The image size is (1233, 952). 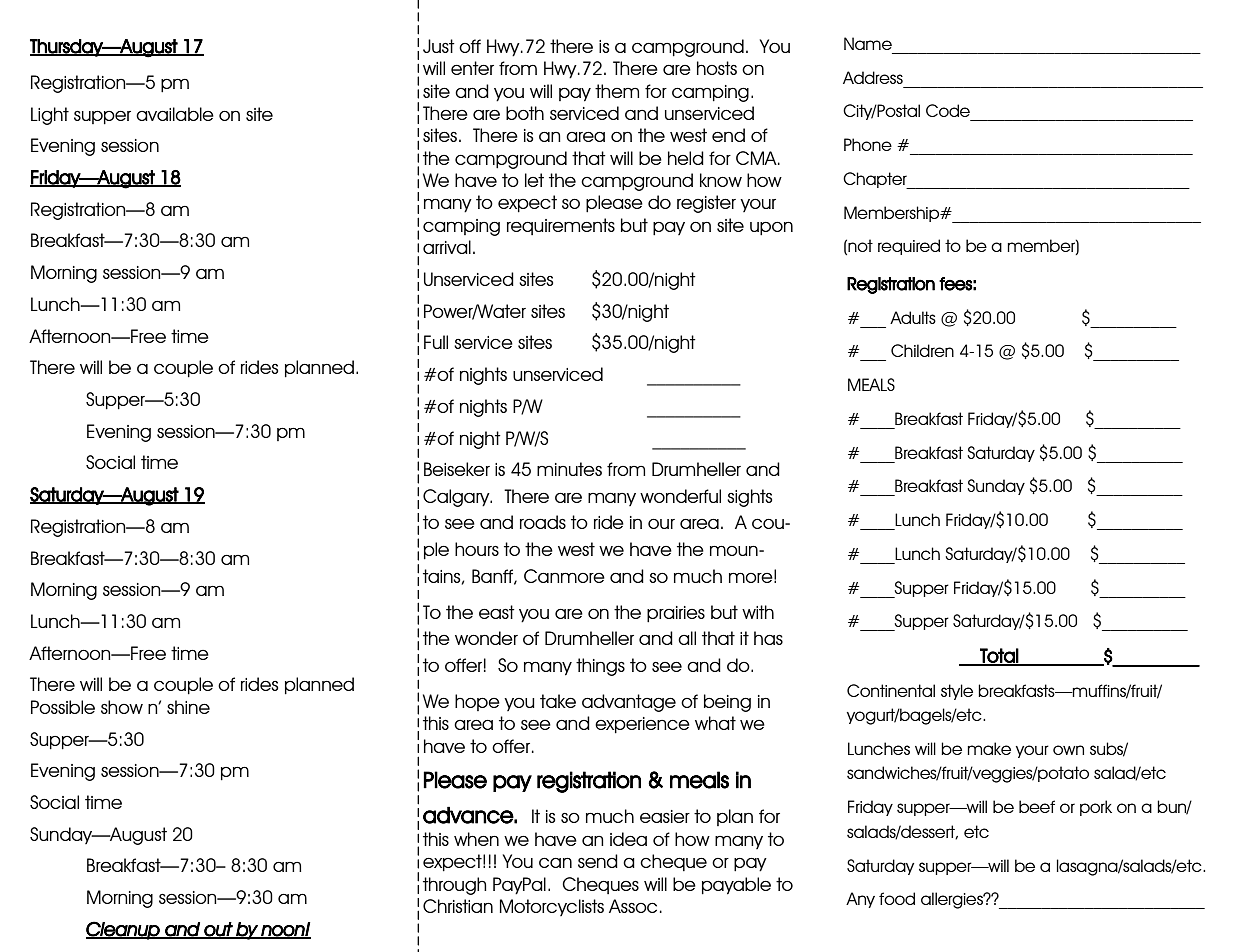 I want to click on take, so click(x=558, y=701).
